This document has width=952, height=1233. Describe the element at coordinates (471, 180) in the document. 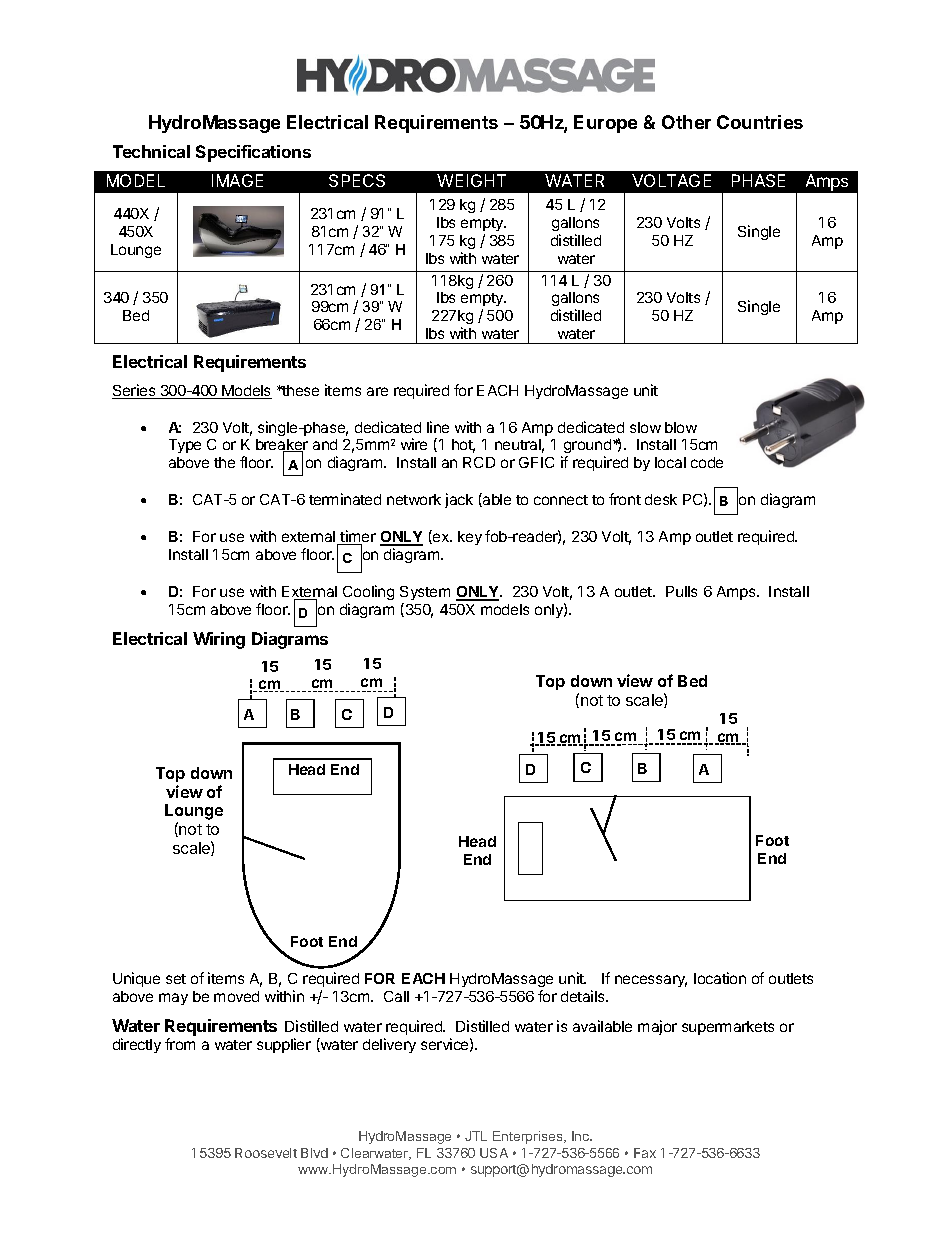

I see `WEIGHT` at that location.
